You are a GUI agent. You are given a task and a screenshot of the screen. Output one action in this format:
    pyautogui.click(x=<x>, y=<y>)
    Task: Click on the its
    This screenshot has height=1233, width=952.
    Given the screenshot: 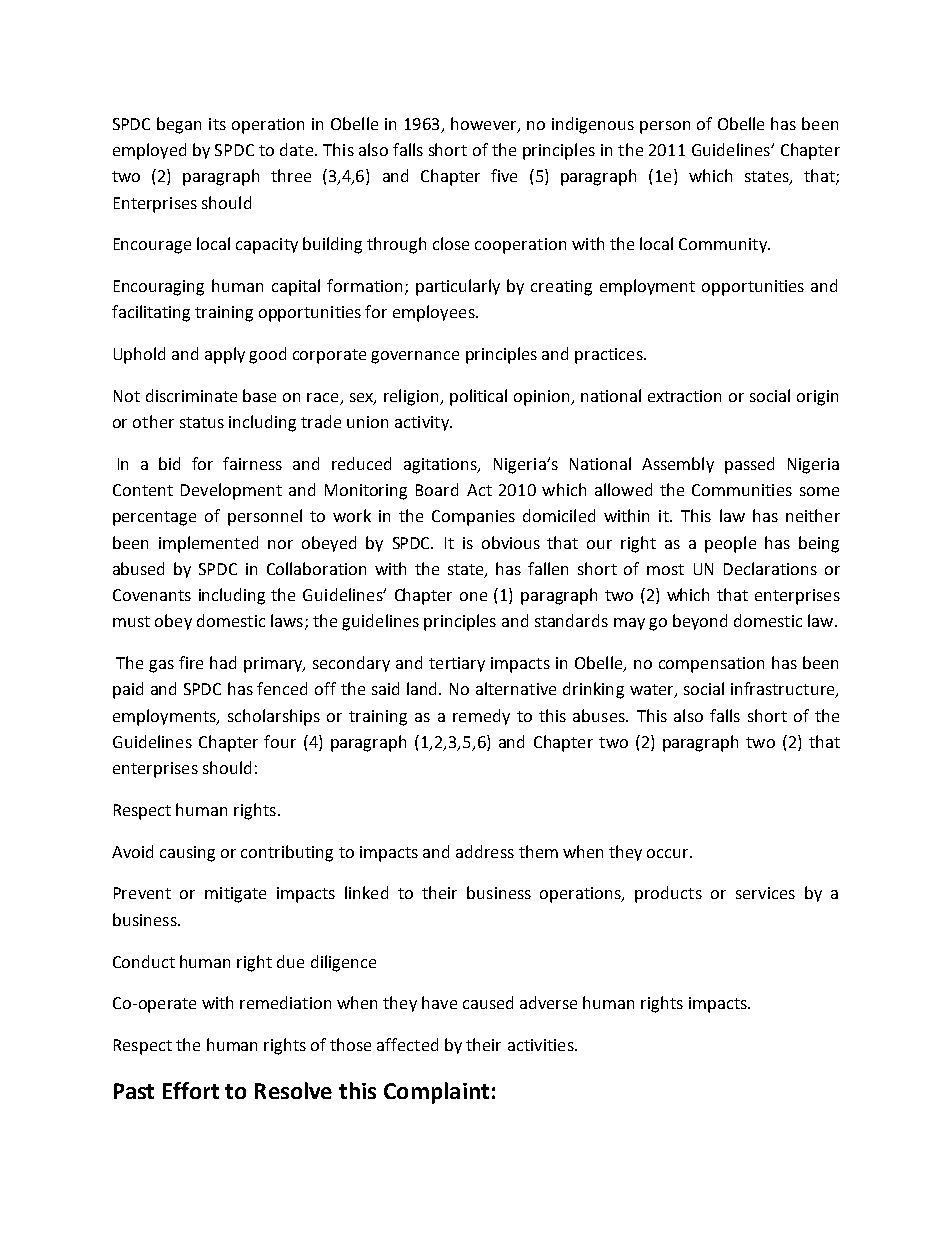 What is the action you would take?
    pyautogui.click(x=217, y=124)
